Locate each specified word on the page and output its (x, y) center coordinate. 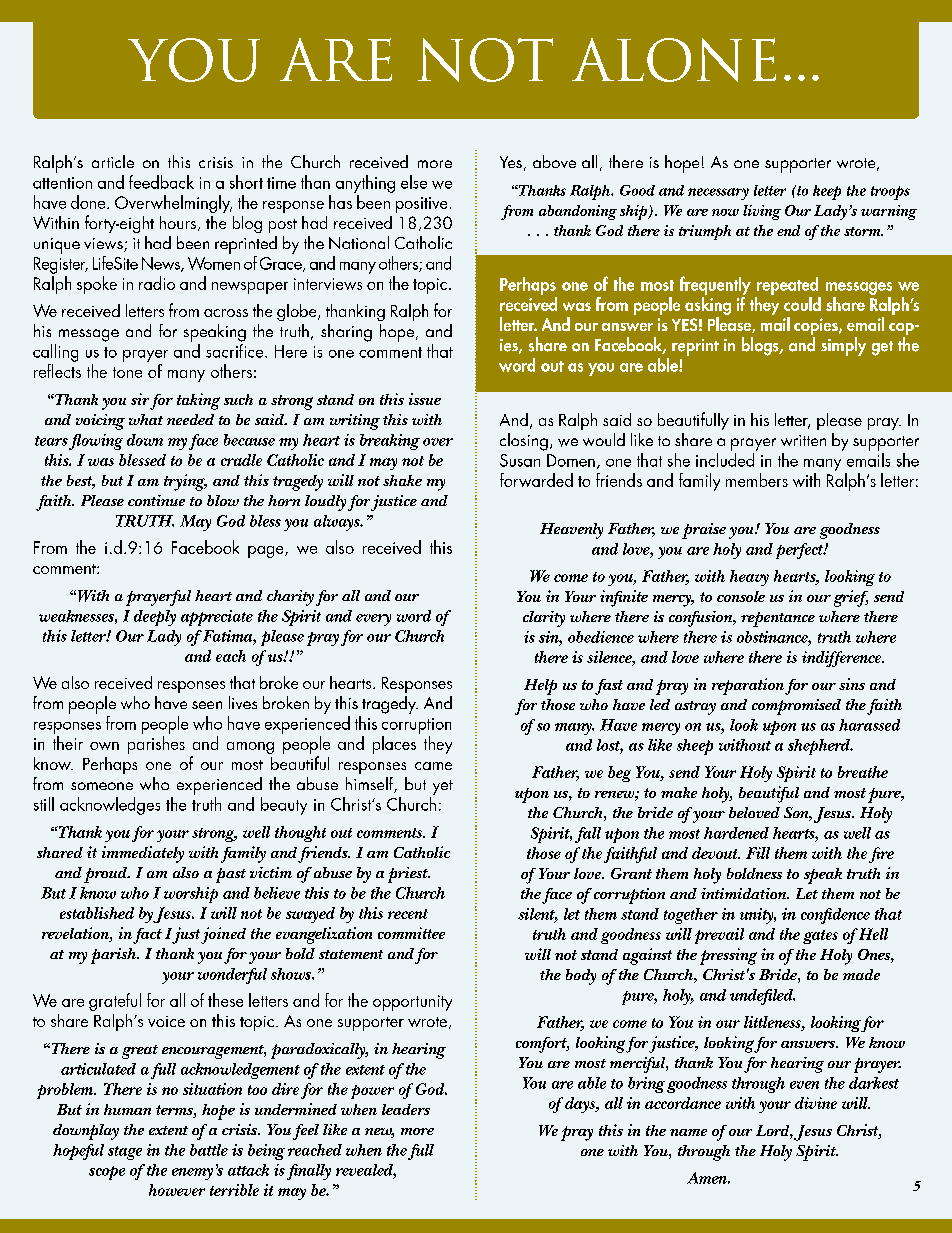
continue (156, 500)
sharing (346, 333)
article (113, 161)
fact (147, 936)
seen (207, 705)
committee (411, 933)
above (554, 161)
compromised (796, 707)
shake (402, 480)
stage (125, 1153)
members (757, 480)
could (802, 304)
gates (820, 937)
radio (157, 283)
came (433, 766)
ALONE (674, 60)
